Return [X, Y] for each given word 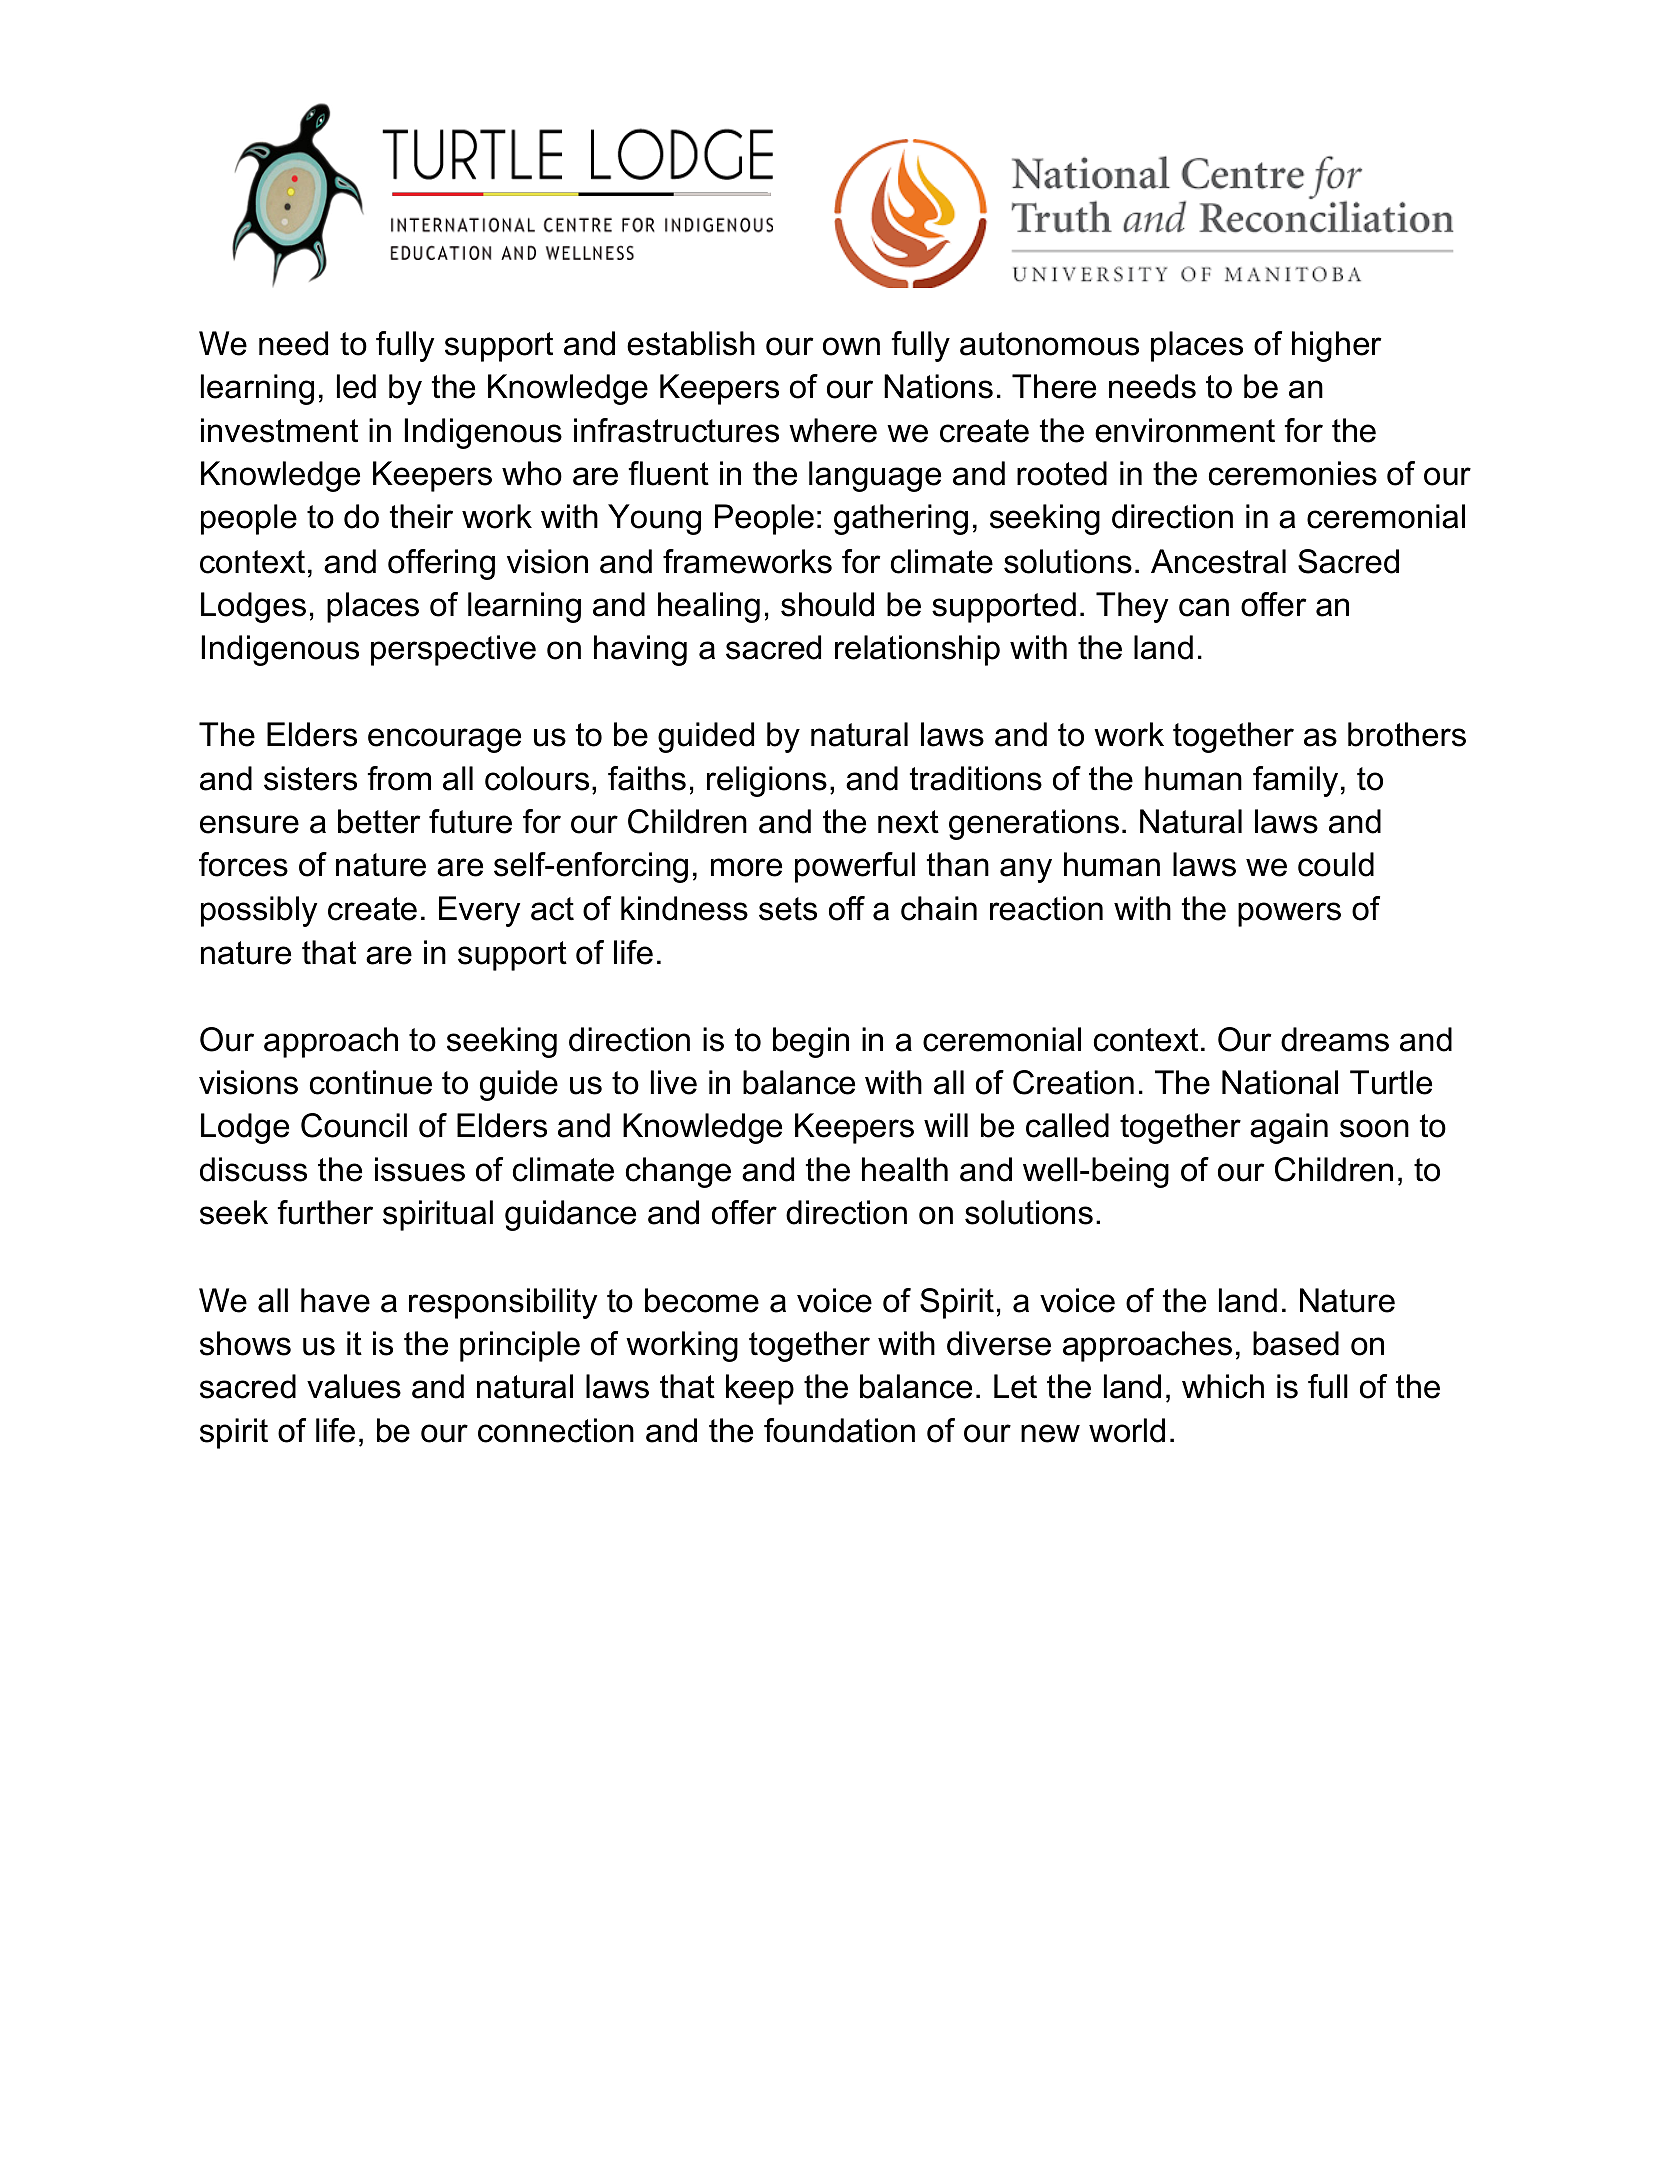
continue [371, 1082]
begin [811, 1042]
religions [767, 781]
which [1223, 1386]
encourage [444, 740]
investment [279, 430]
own [851, 346]
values [354, 1386]
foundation [839, 1430]
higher [1336, 346]
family [1295, 781]
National [1280, 1082]
